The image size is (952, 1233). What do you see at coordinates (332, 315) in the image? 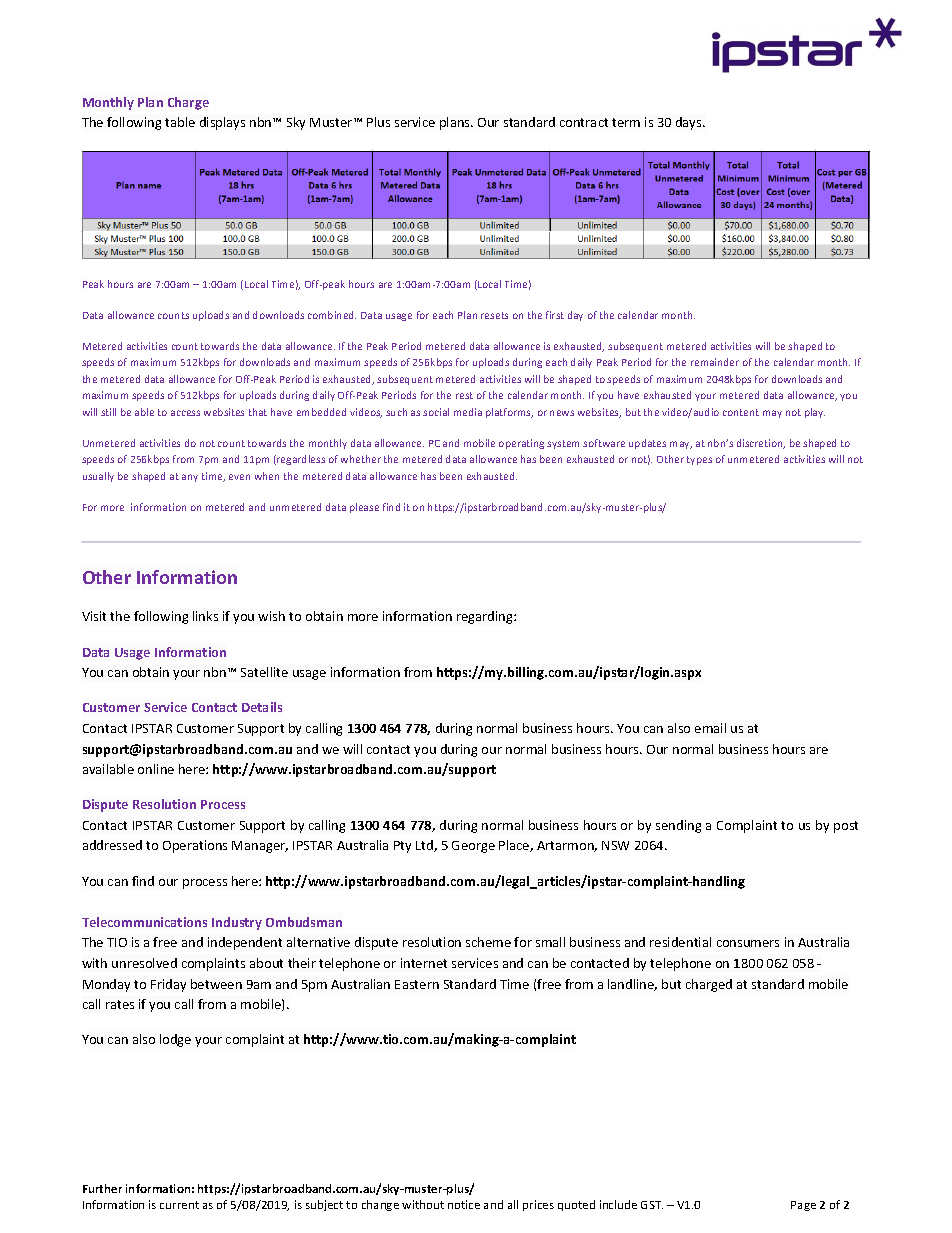
I see `combined` at bounding box center [332, 315].
